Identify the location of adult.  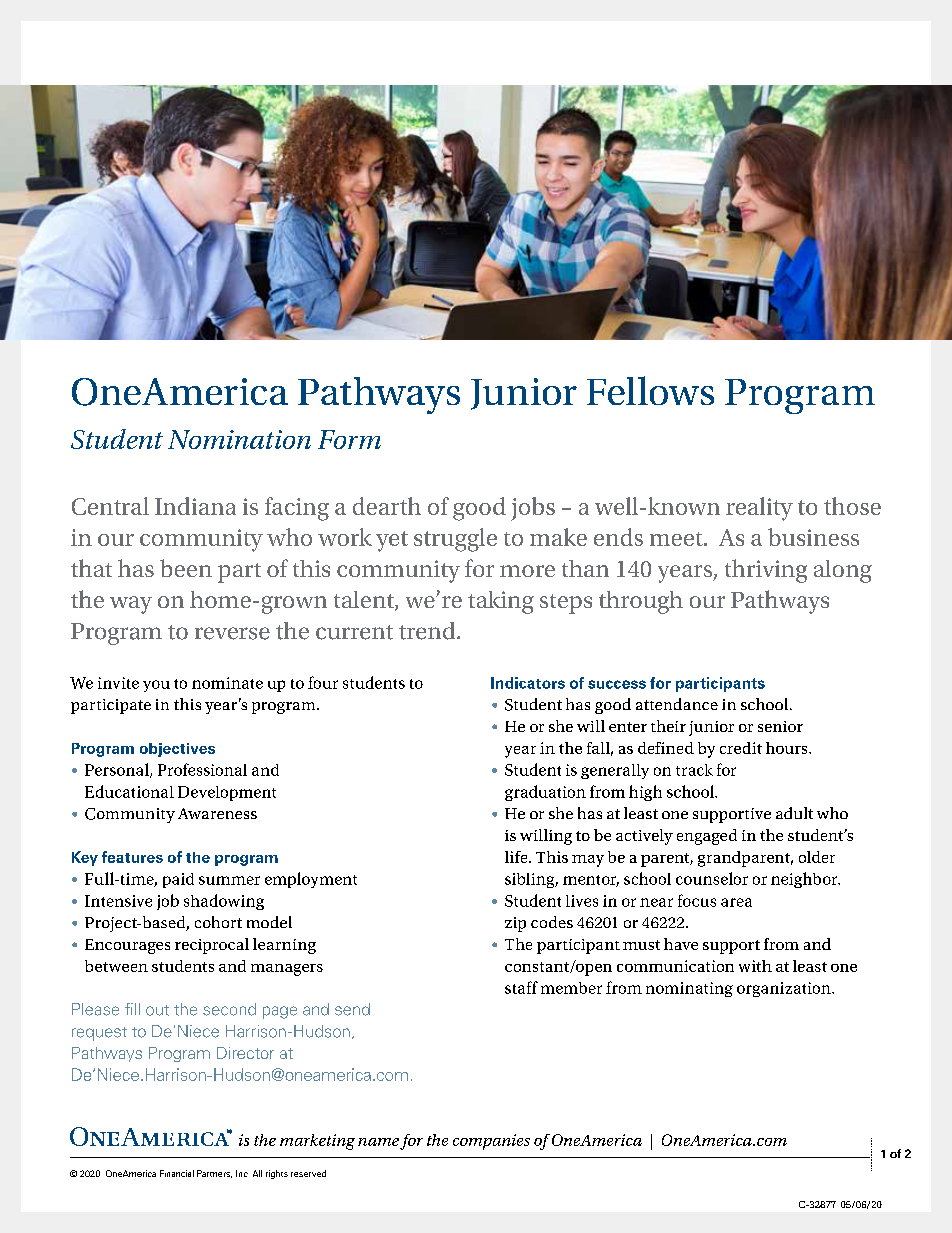
(794, 813).
